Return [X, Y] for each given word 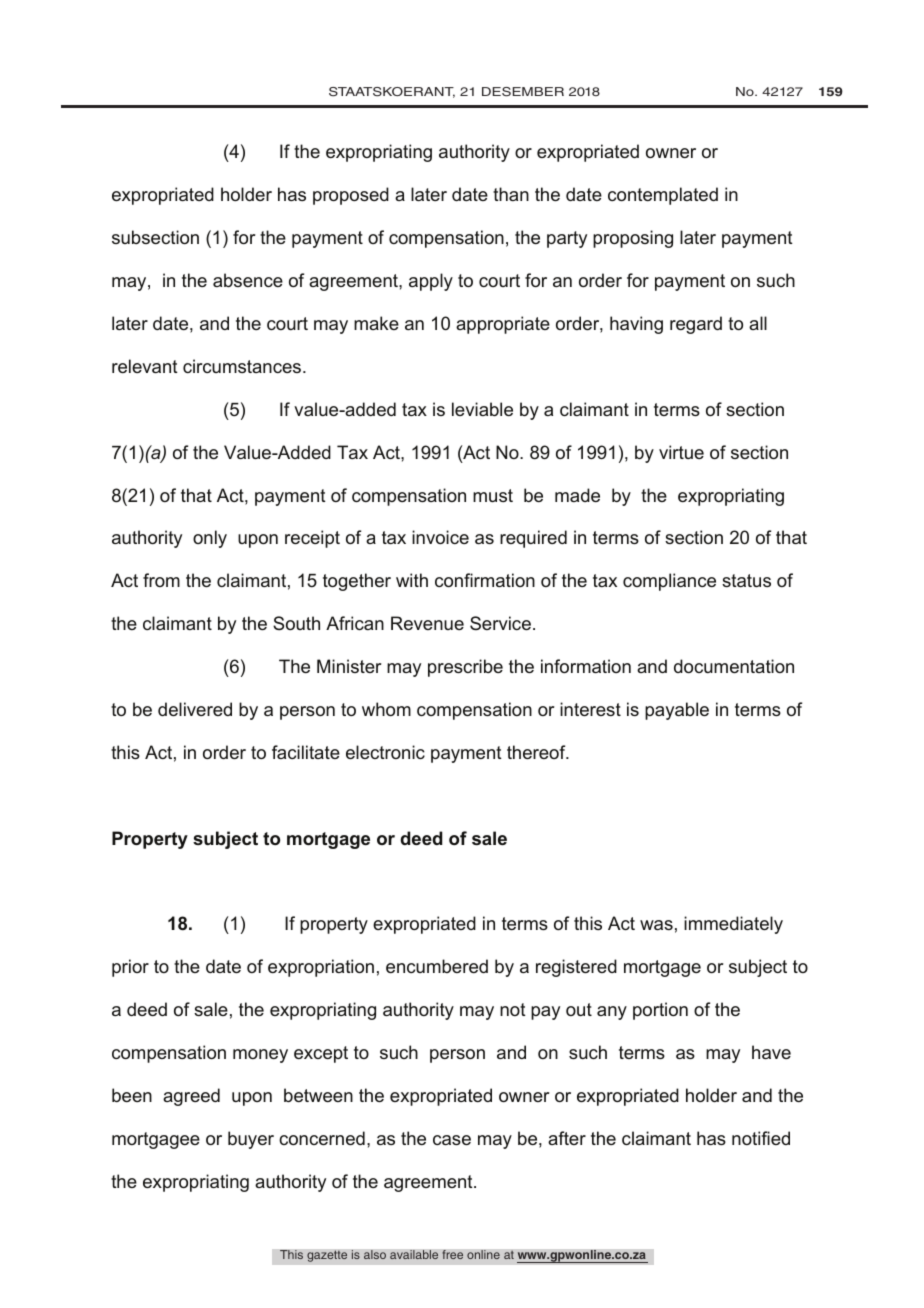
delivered [195, 709]
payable [677, 711]
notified [761, 1138]
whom [386, 709]
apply [431, 282]
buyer [251, 1140]
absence [248, 280]
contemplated [663, 196]
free [452, 1254]
